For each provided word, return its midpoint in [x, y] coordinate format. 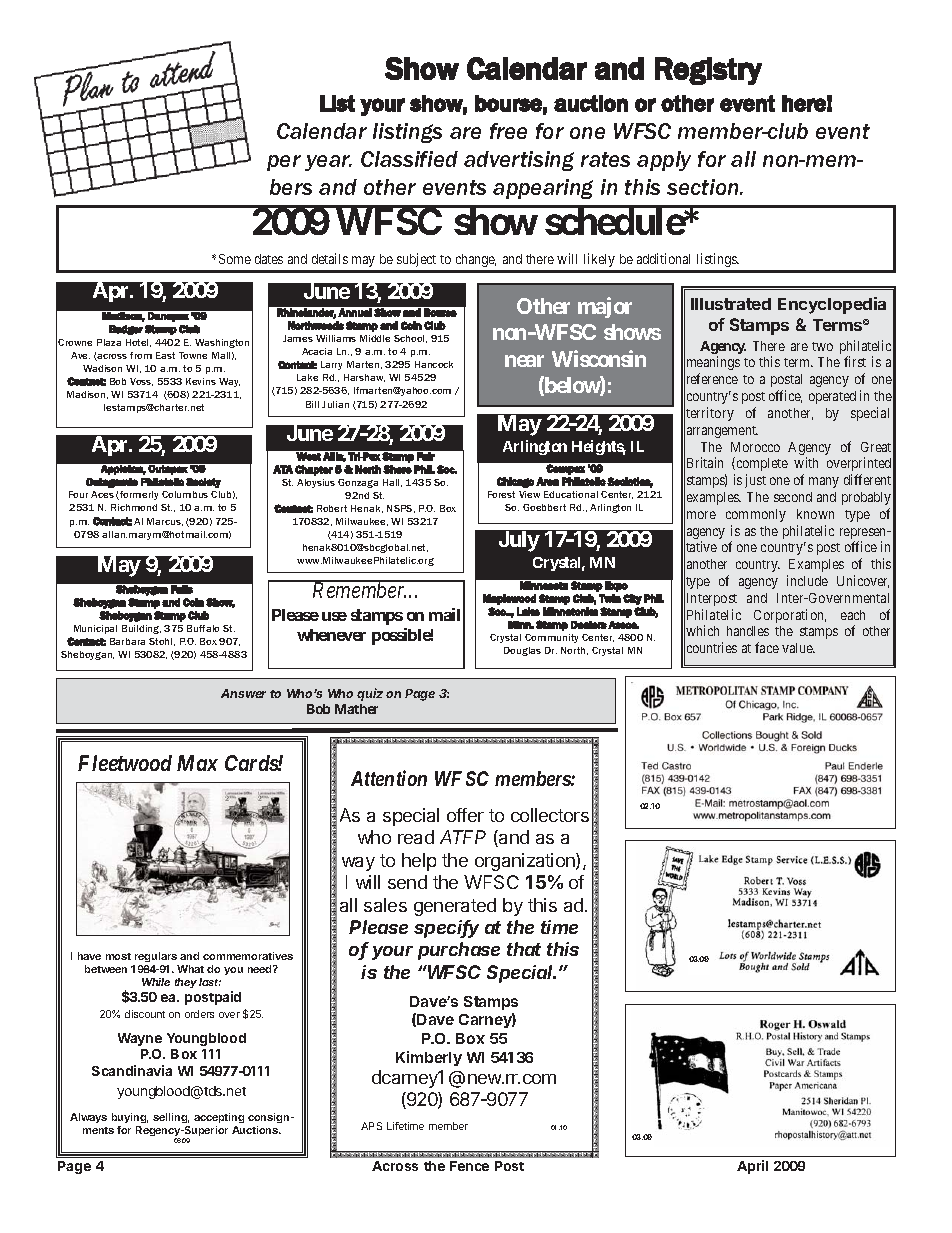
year [328, 163]
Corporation [790, 616]
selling [171, 1118]
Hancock [434, 364]
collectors [550, 815]
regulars [156, 957]
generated [455, 907]
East [165, 355]
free [508, 131]
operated [832, 397]
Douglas [522, 651]
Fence [469, 1166]
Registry [708, 71]
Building [141, 629]
